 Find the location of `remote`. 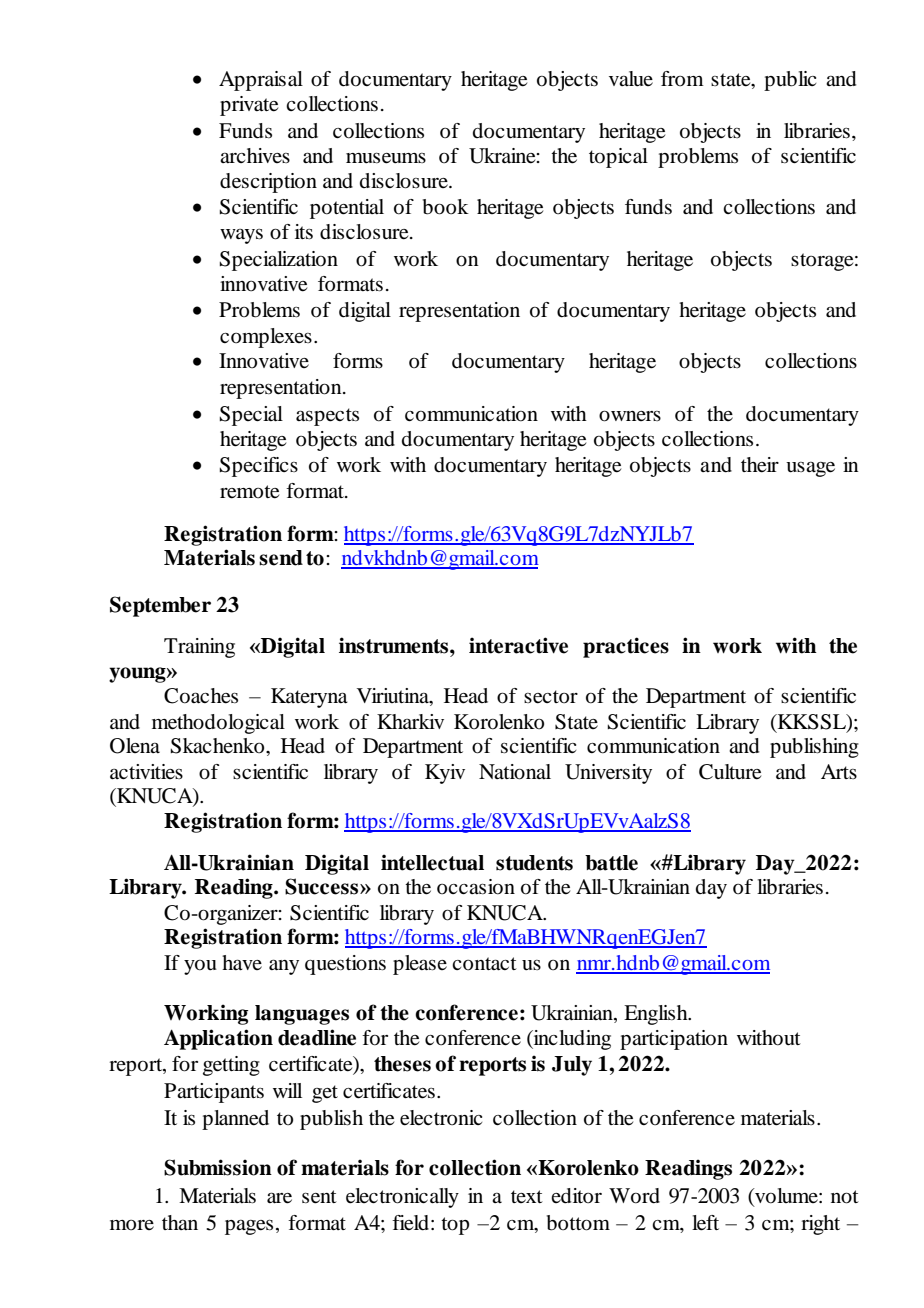

remote is located at coordinates (249, 492).
